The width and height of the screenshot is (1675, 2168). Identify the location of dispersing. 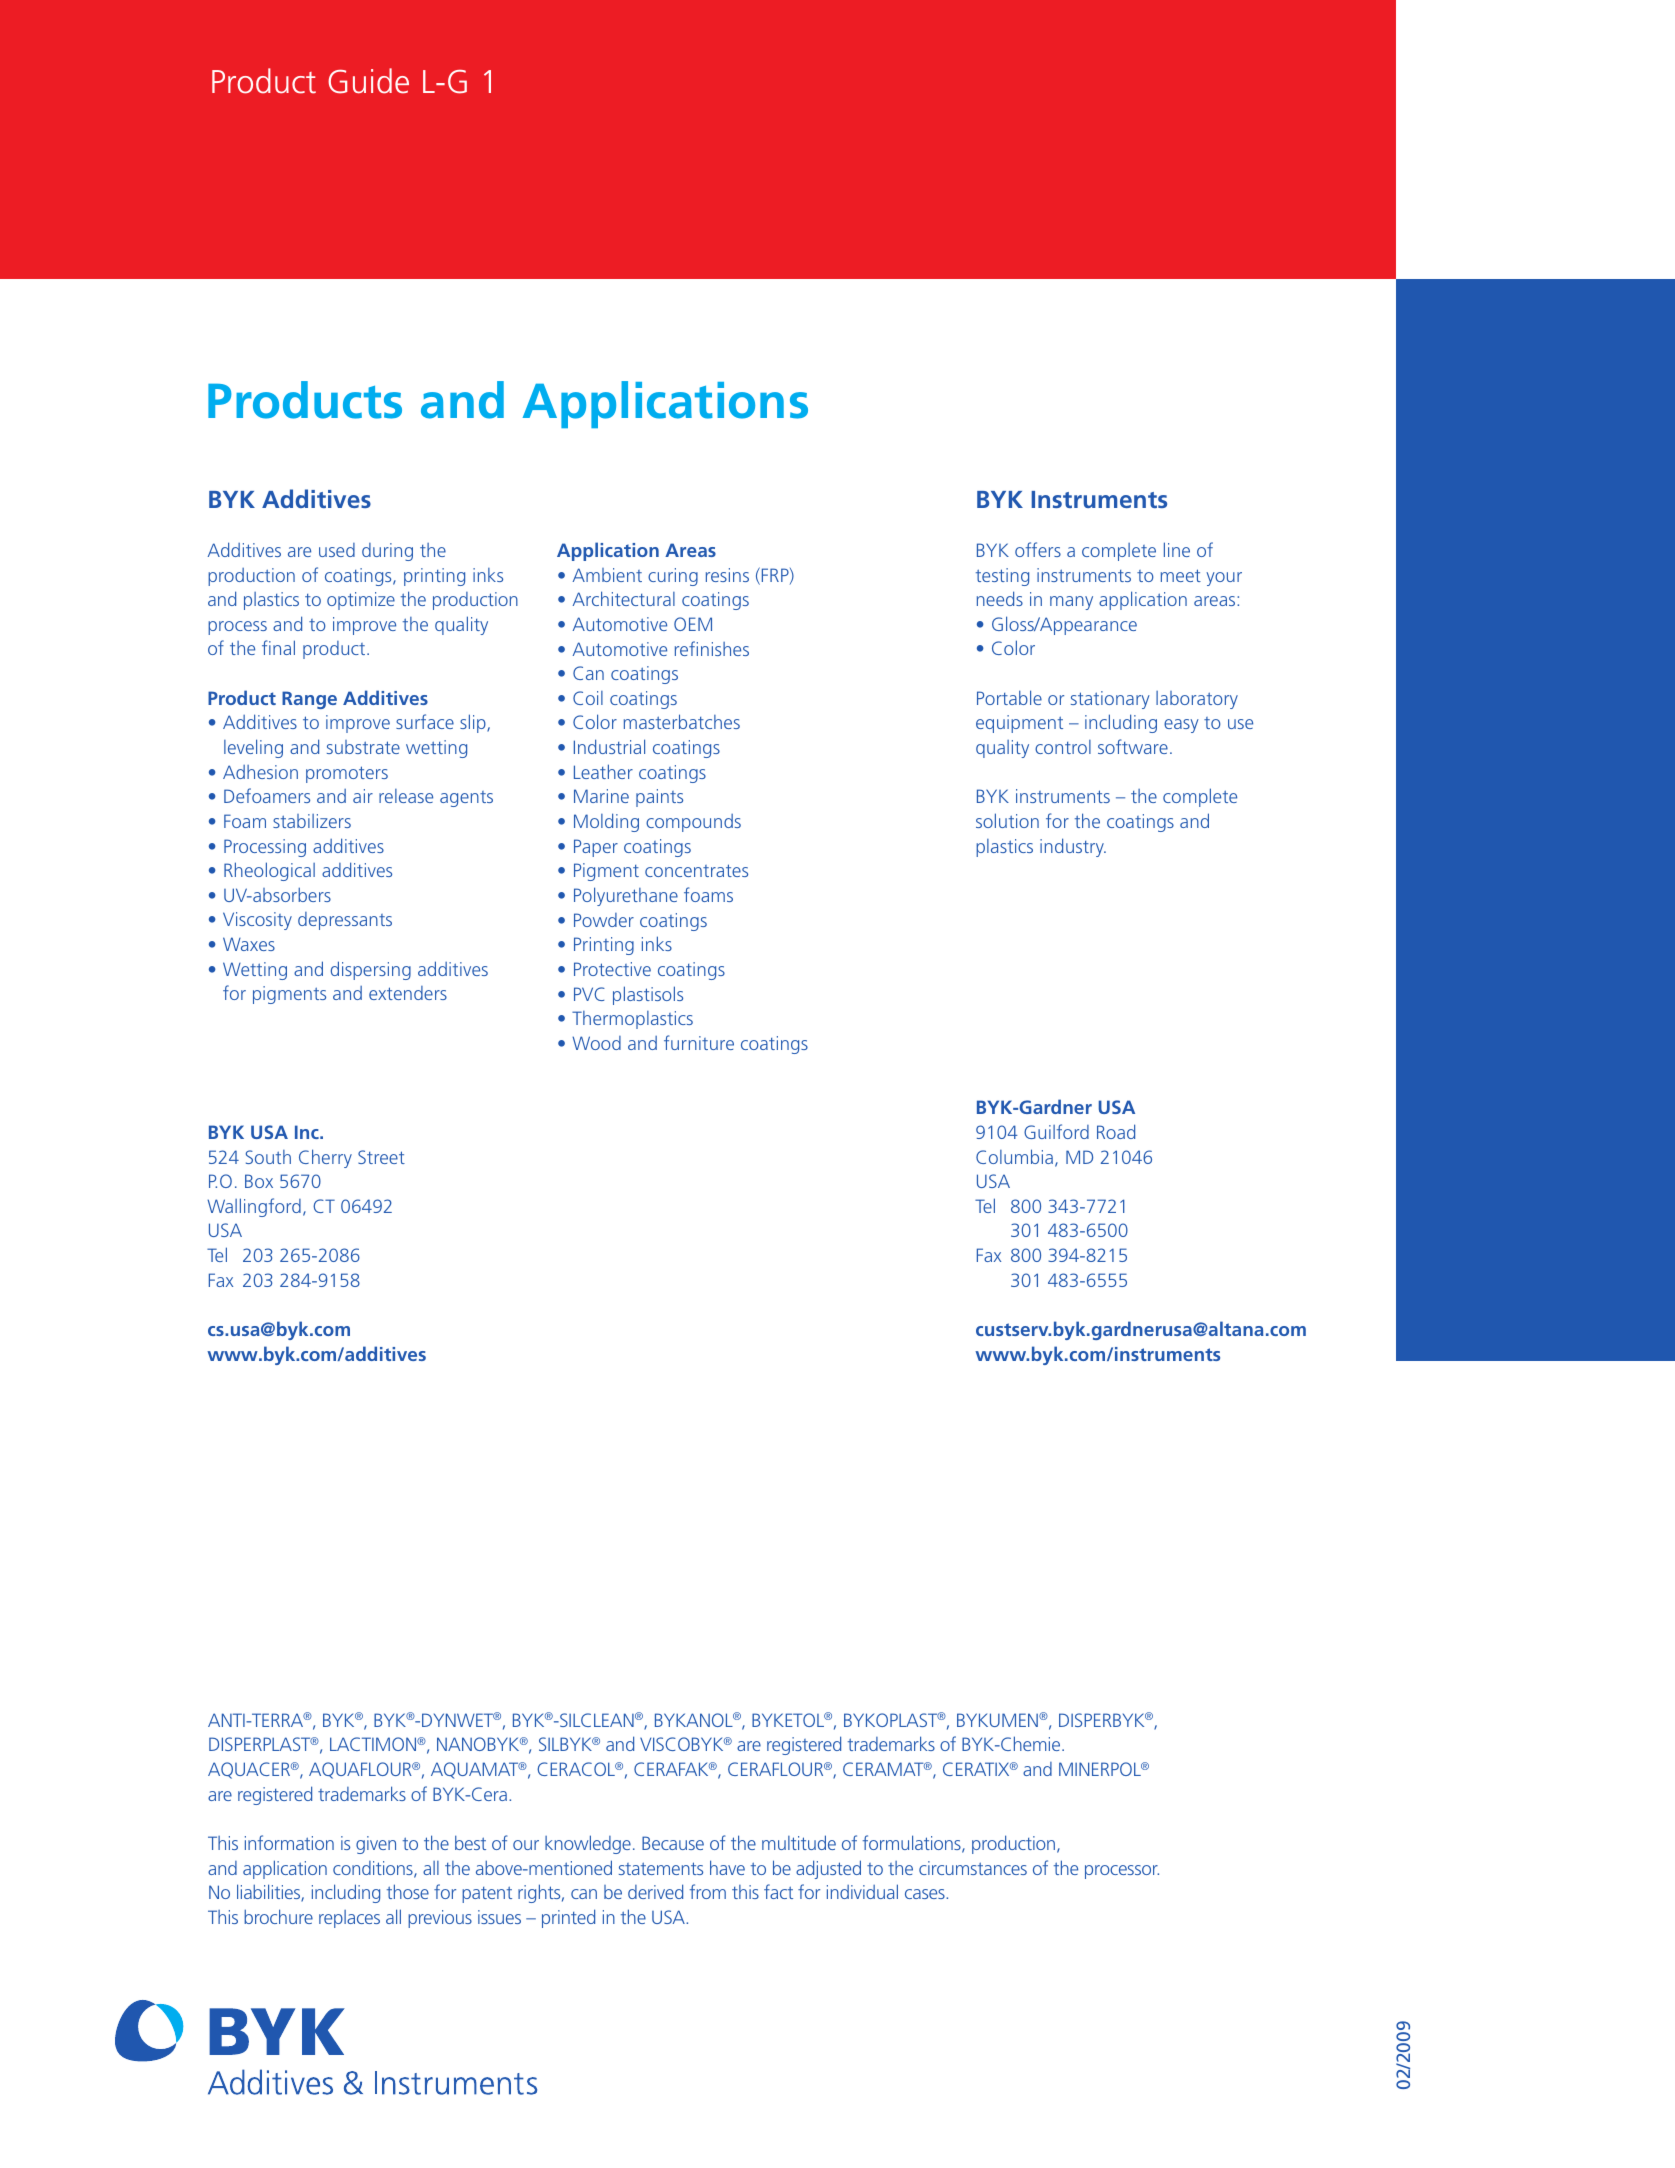
(371, 970).
